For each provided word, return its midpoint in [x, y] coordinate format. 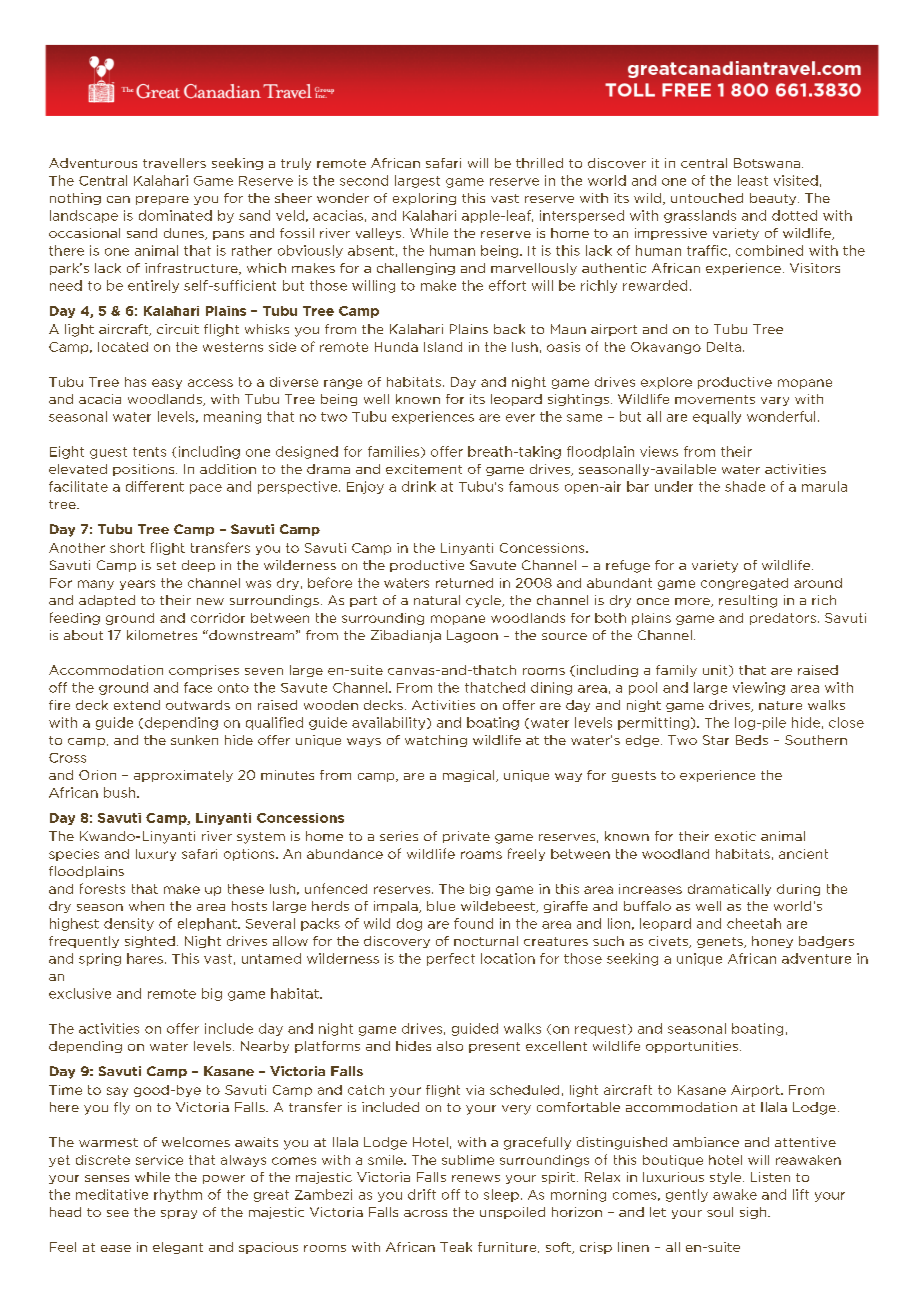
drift [422, 1194]
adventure [816, 958]
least [753, 180]
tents [149, 452]
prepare [162, 200]
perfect [451, 959]
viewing [759, 688]
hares [145, 958]
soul [720, 1212]
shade [745, 486]
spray [179, 1214]
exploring [424, 199]
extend [137, 705]
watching [436, 741]
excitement [424, 469]
